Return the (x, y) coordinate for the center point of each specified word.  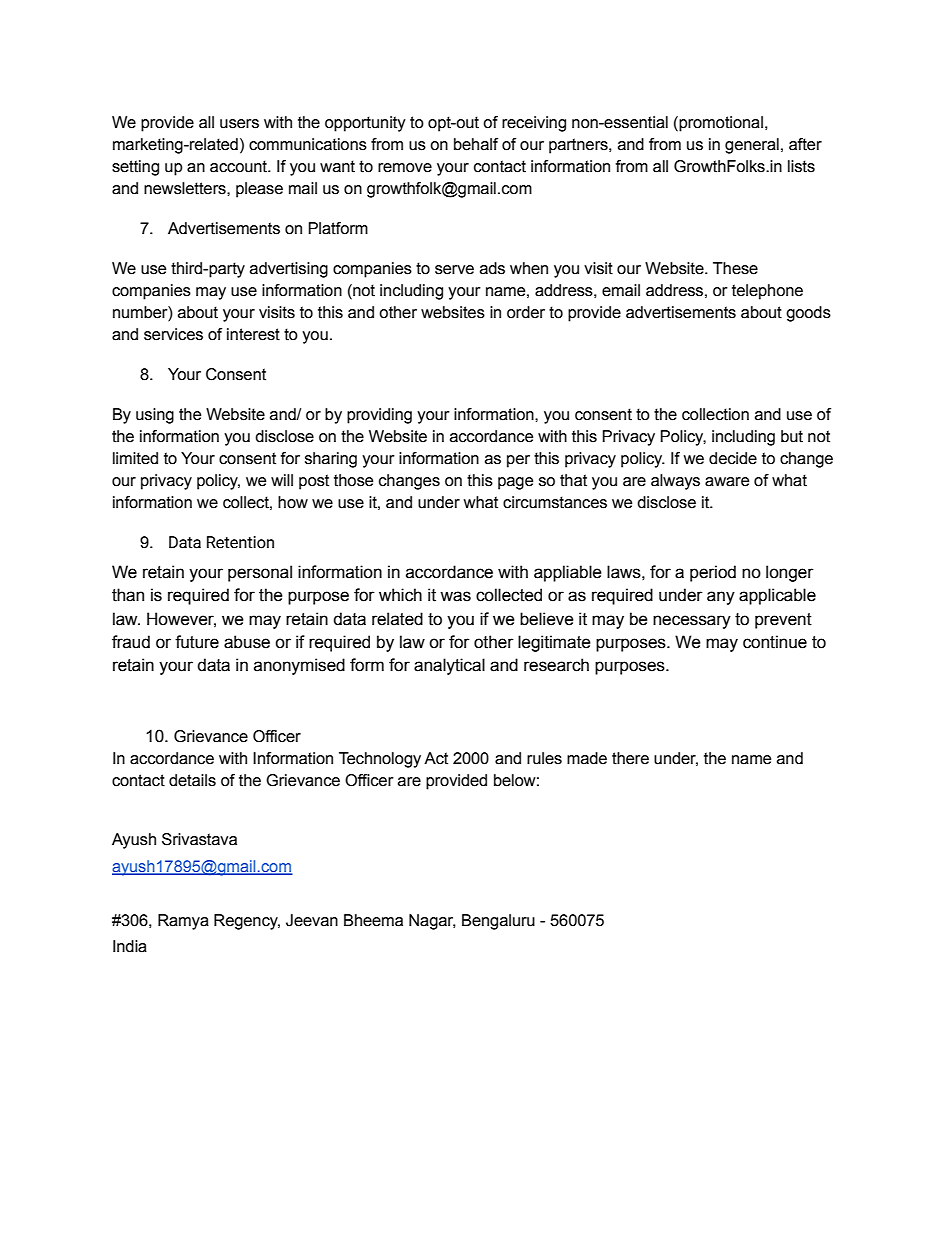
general (752, 146)
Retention (240, 542)
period (713, 573)
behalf (476, 144)
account (240, 166)
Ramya (183, 922)
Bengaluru (498, 922)
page (515, 483)
